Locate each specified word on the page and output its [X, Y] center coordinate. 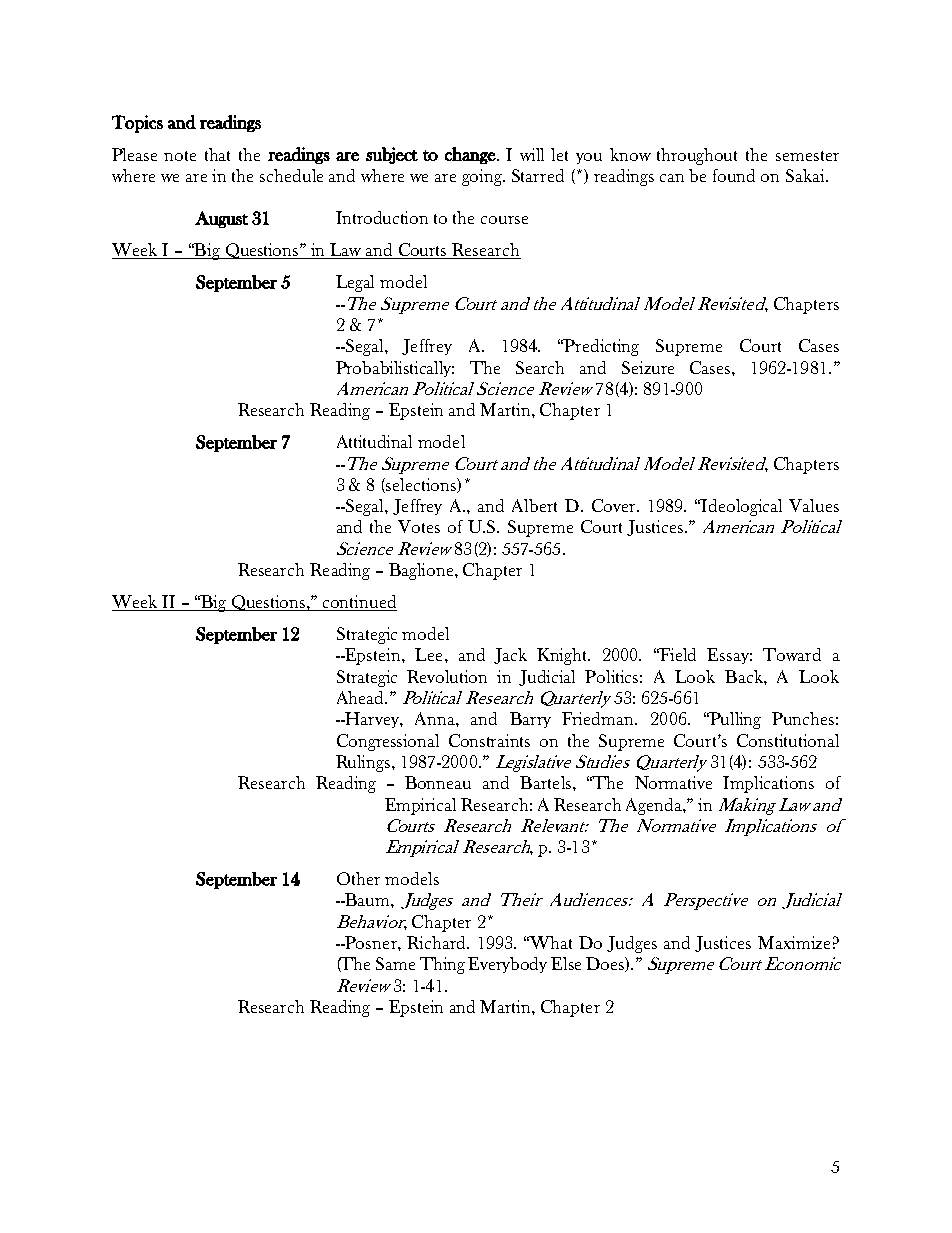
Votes [419, 526]
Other [358, 878]
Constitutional [788, 740]
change [470, 155]
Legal [355, 283]
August [221, 219]
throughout [697, 156]
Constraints [489, 740]
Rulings [363, 763]
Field [677, 654]
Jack [510, 656]
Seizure [648, 367]
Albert [534, 505]
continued [359, 603]
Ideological [741, 507]
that [217, 154]
